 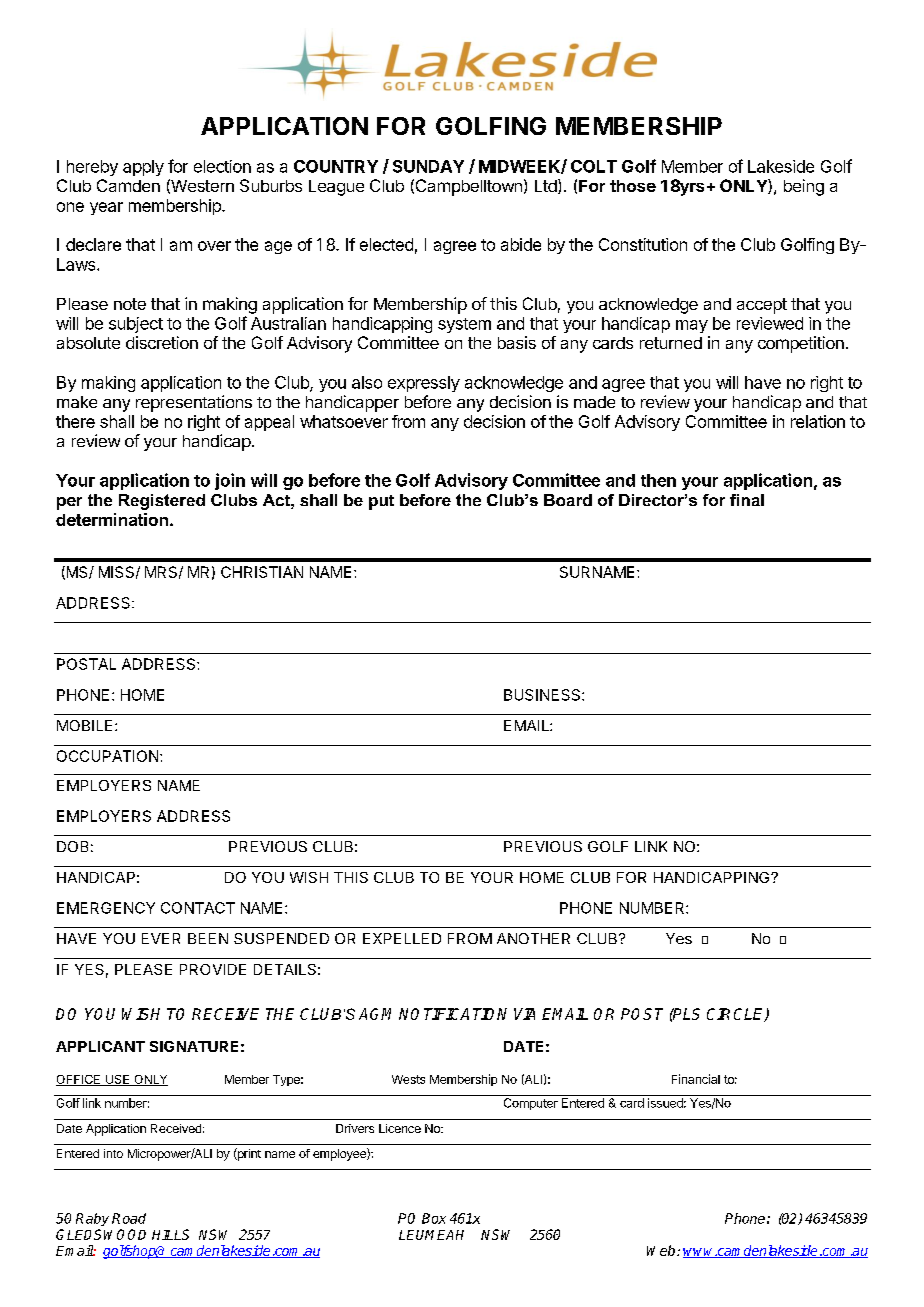 I want to click on Web, so click(x=662, y=1250).
